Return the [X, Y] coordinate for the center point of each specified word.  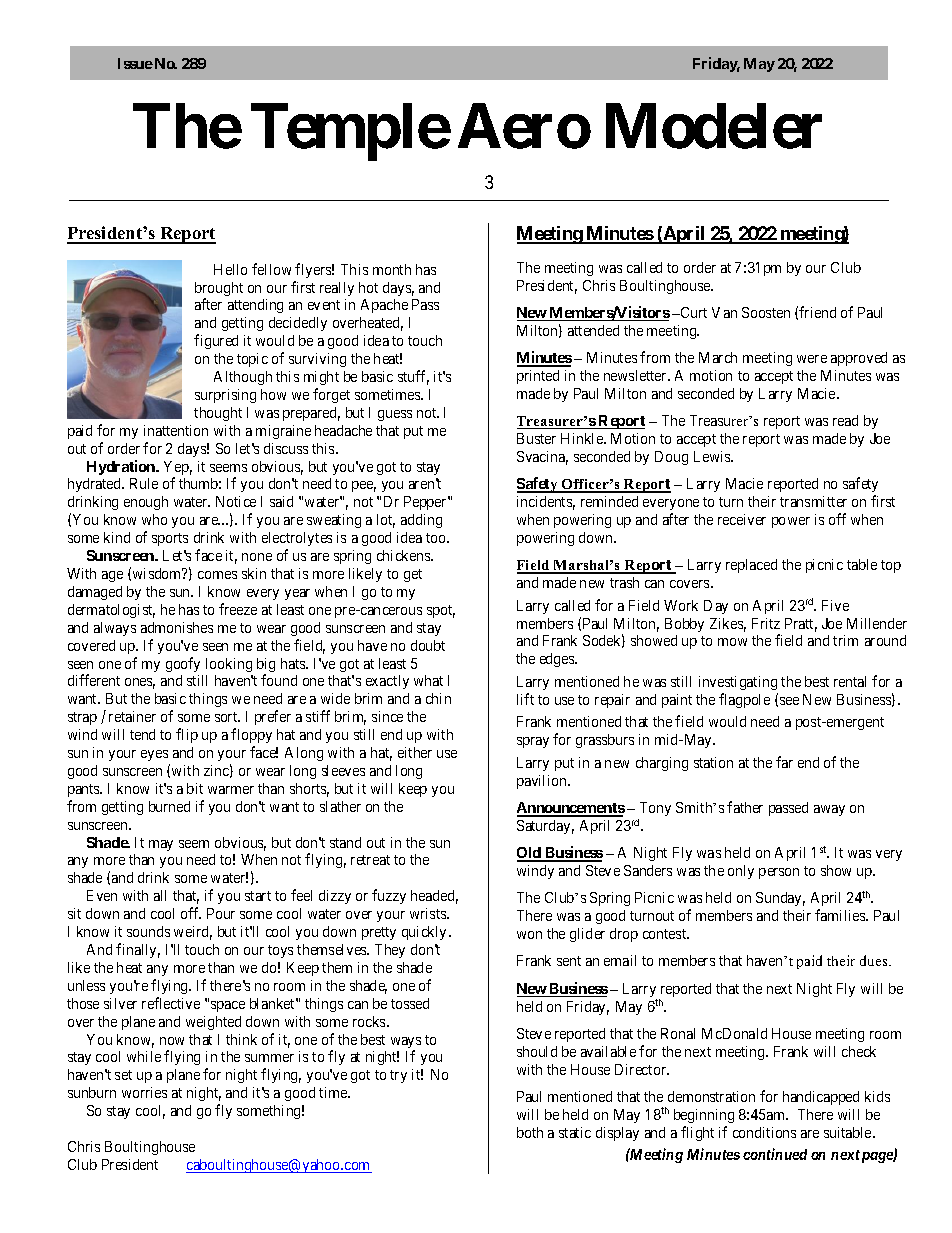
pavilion [543, 782]
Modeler [714, 126]
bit [195, 788]
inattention [176, 430]
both [530, 1132]
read [845, 420]
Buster [536, 438]
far [784, 762]
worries [144, 1092]
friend [817, 312]
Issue [135, 63]
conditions [764, 1132]
